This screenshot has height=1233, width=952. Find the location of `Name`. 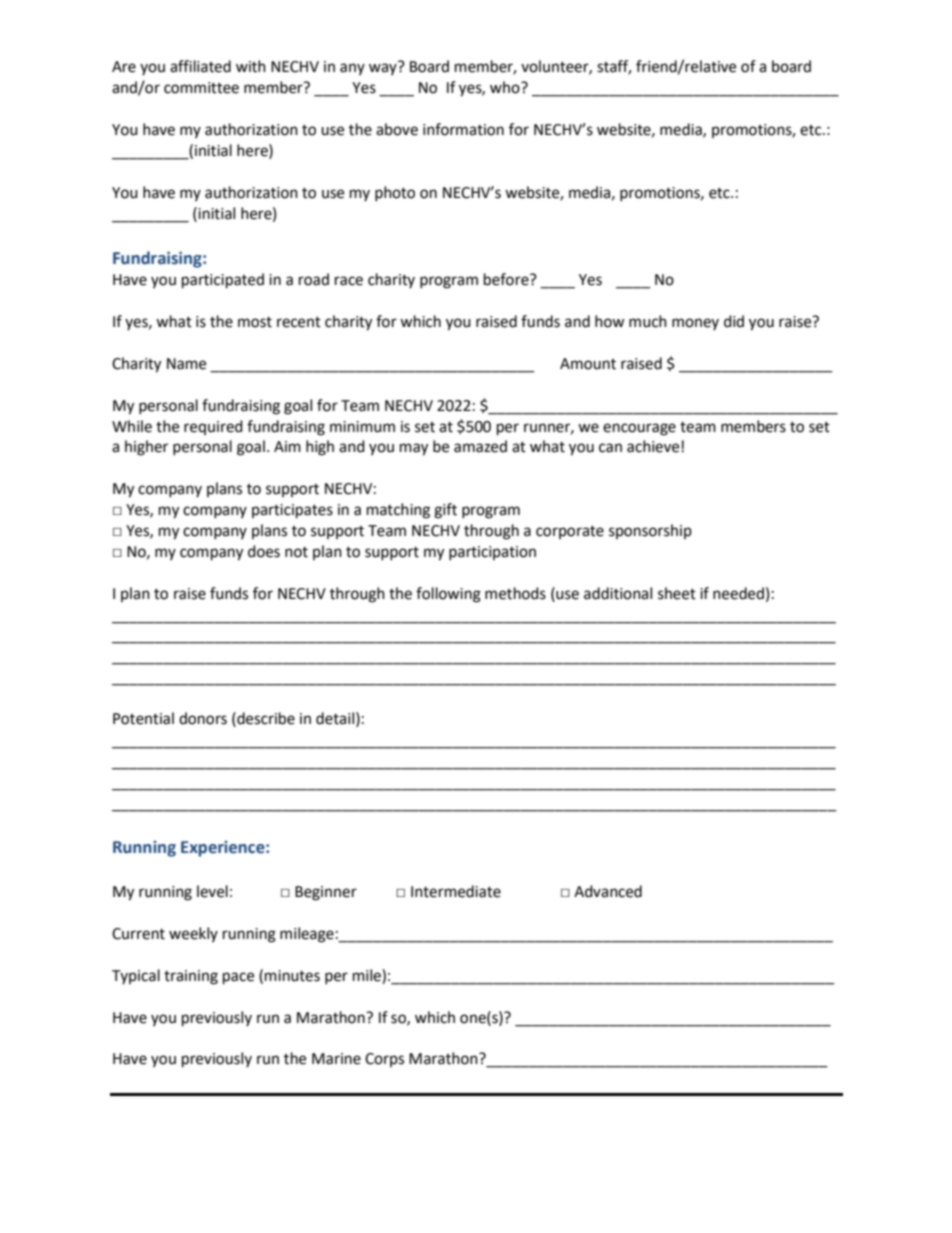

Name is located at coordinates (186, 364).
